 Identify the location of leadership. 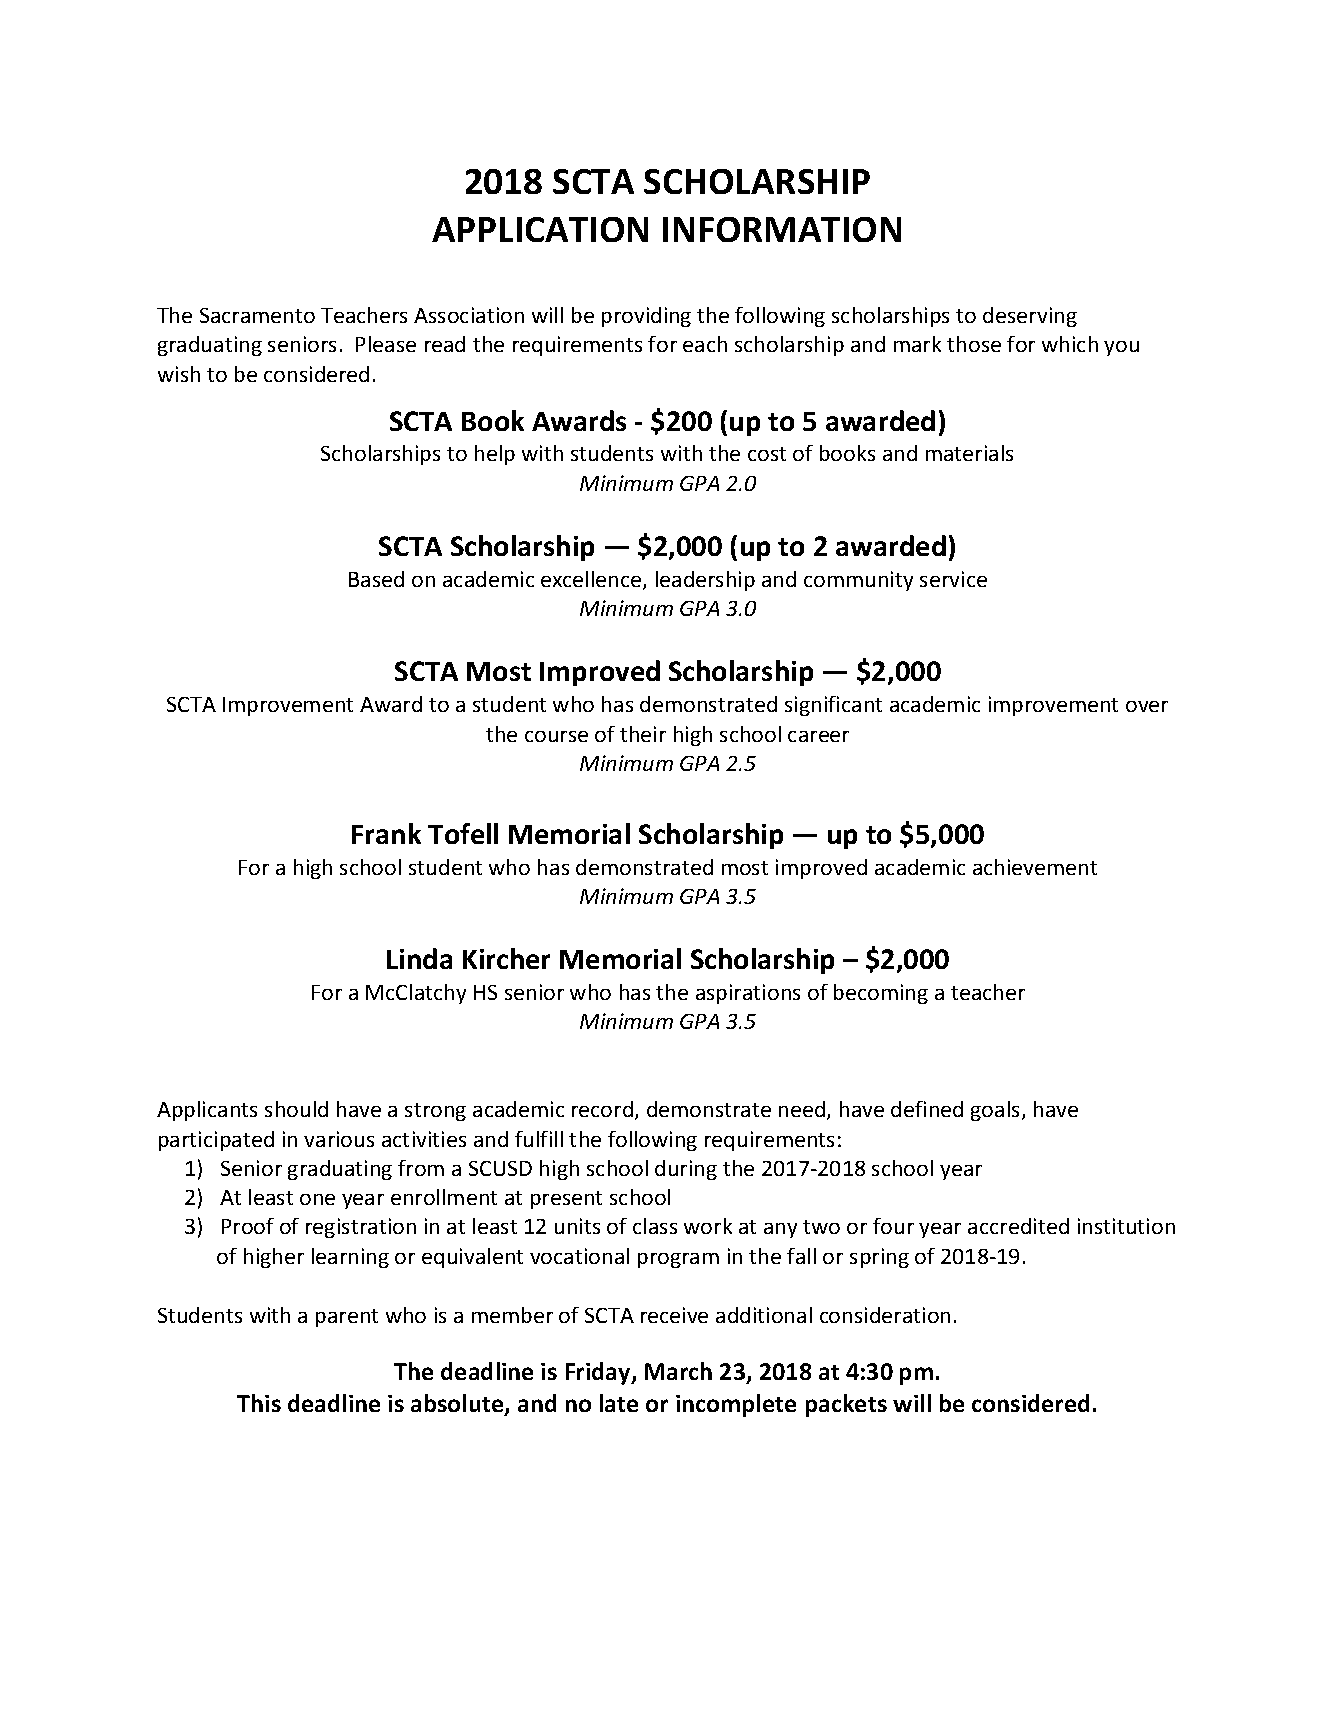
(705, 581).
